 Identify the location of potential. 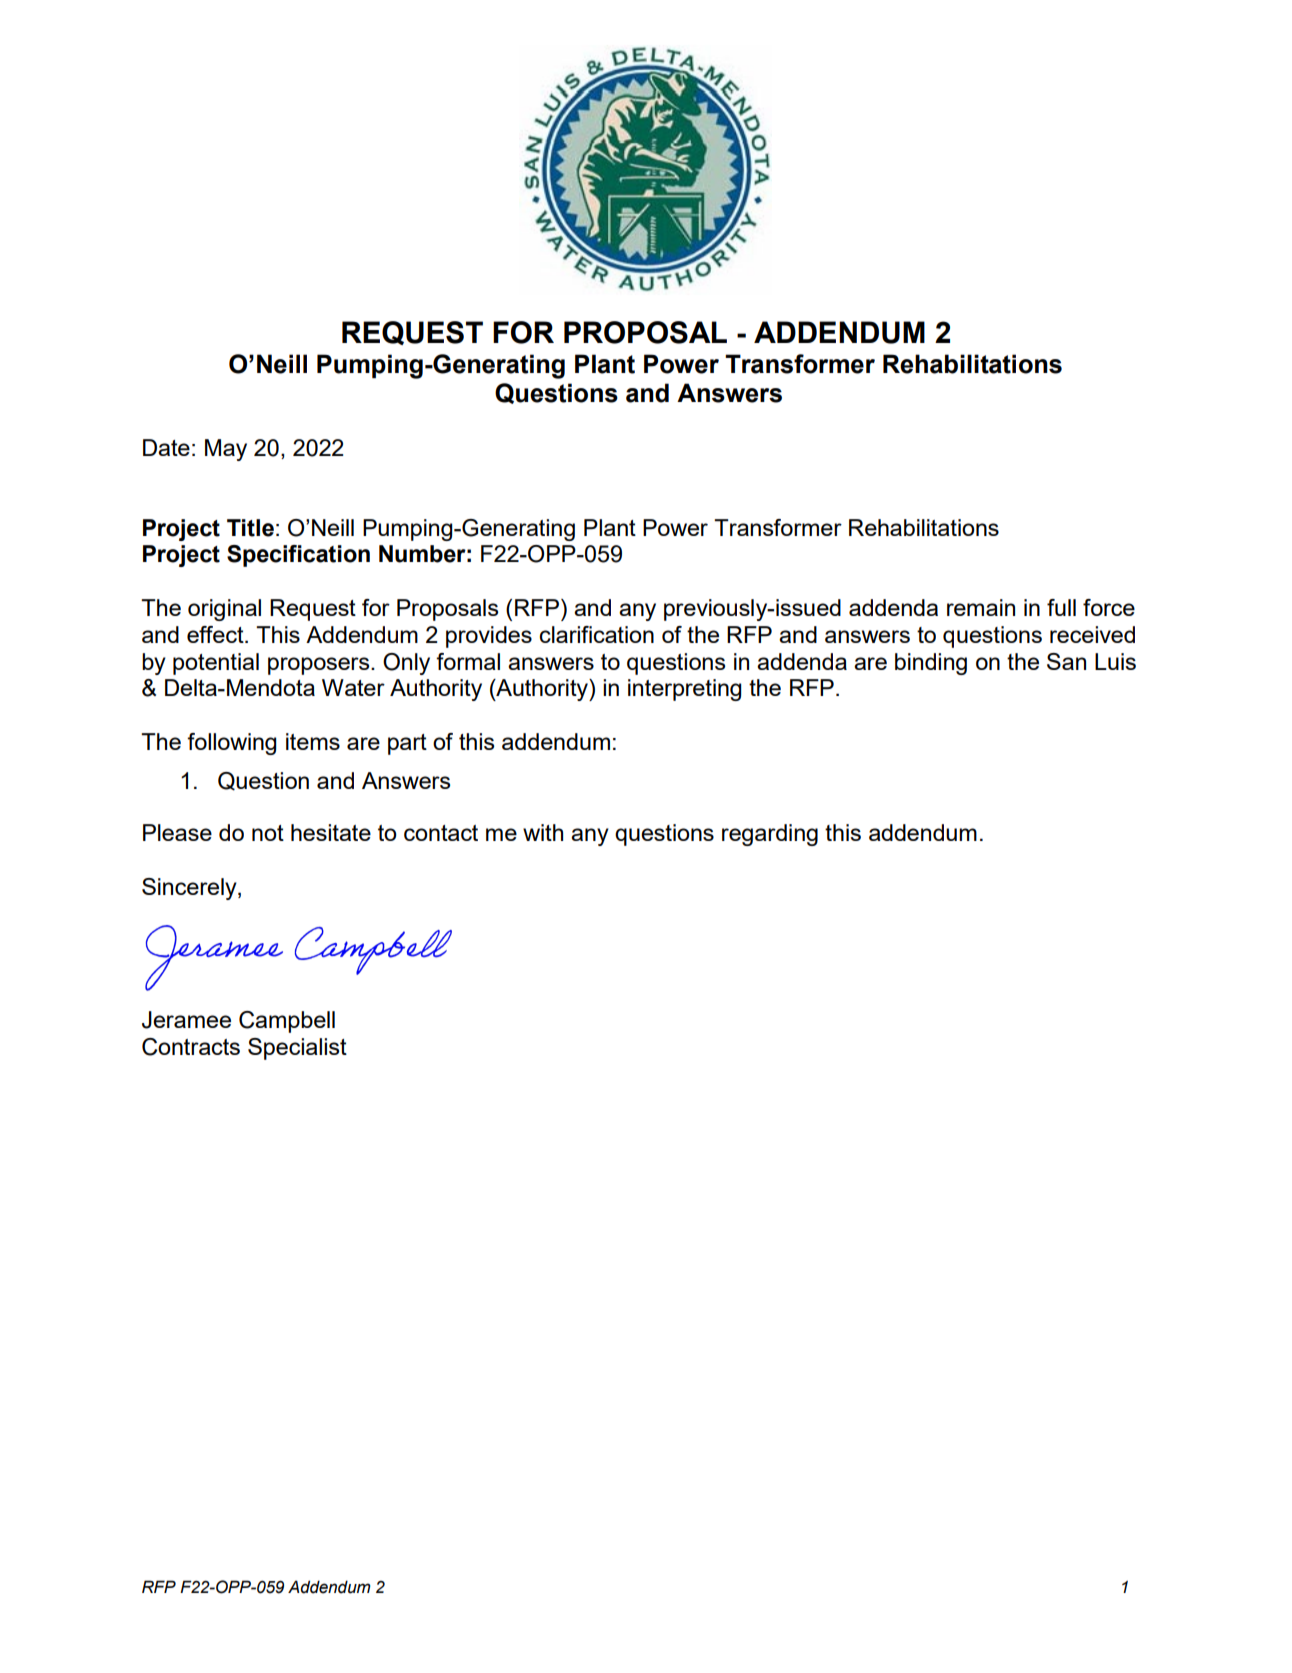
(216, 664).
